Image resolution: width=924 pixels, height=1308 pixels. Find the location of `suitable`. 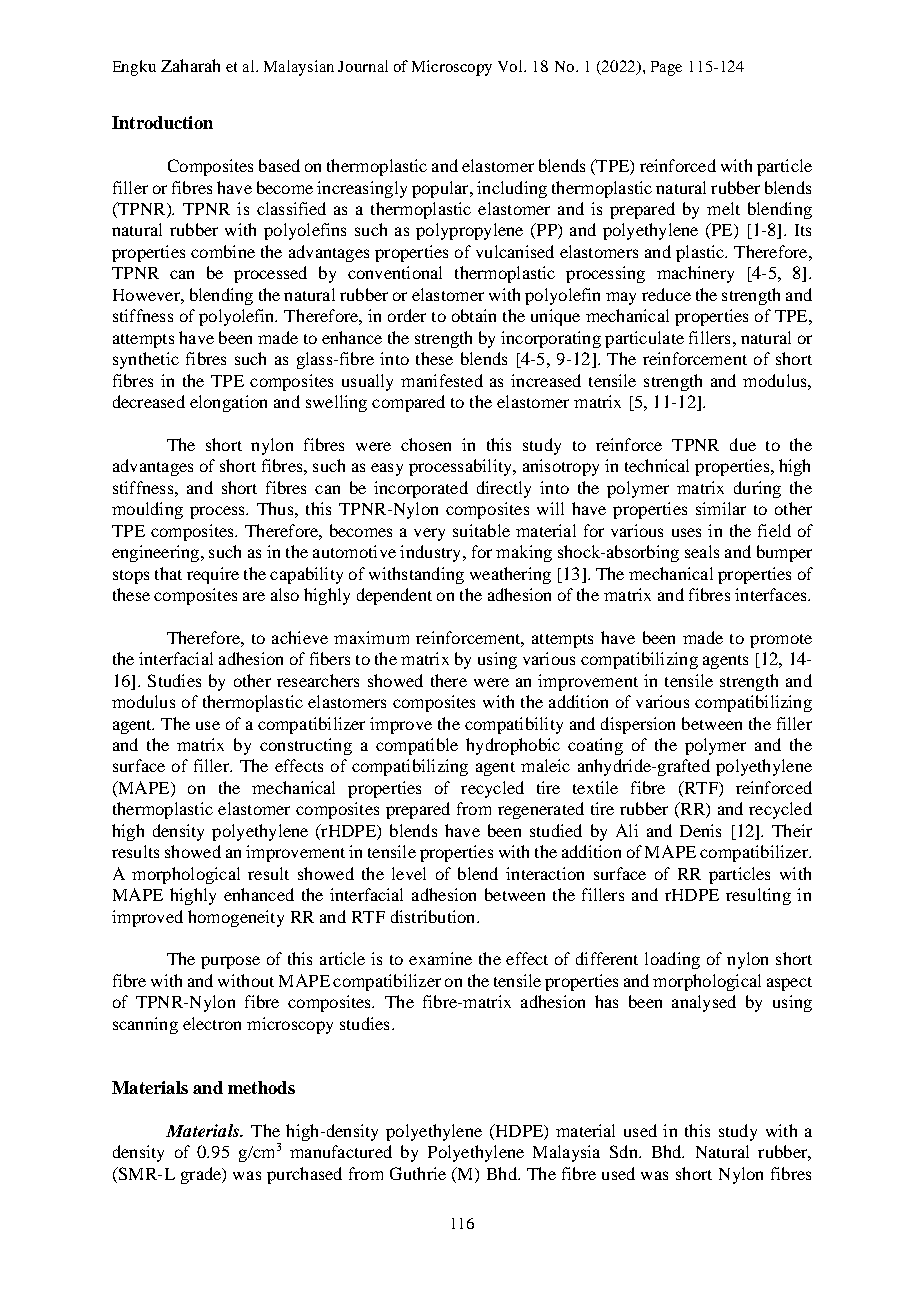

suitable is located at coordinates (481, 530).
